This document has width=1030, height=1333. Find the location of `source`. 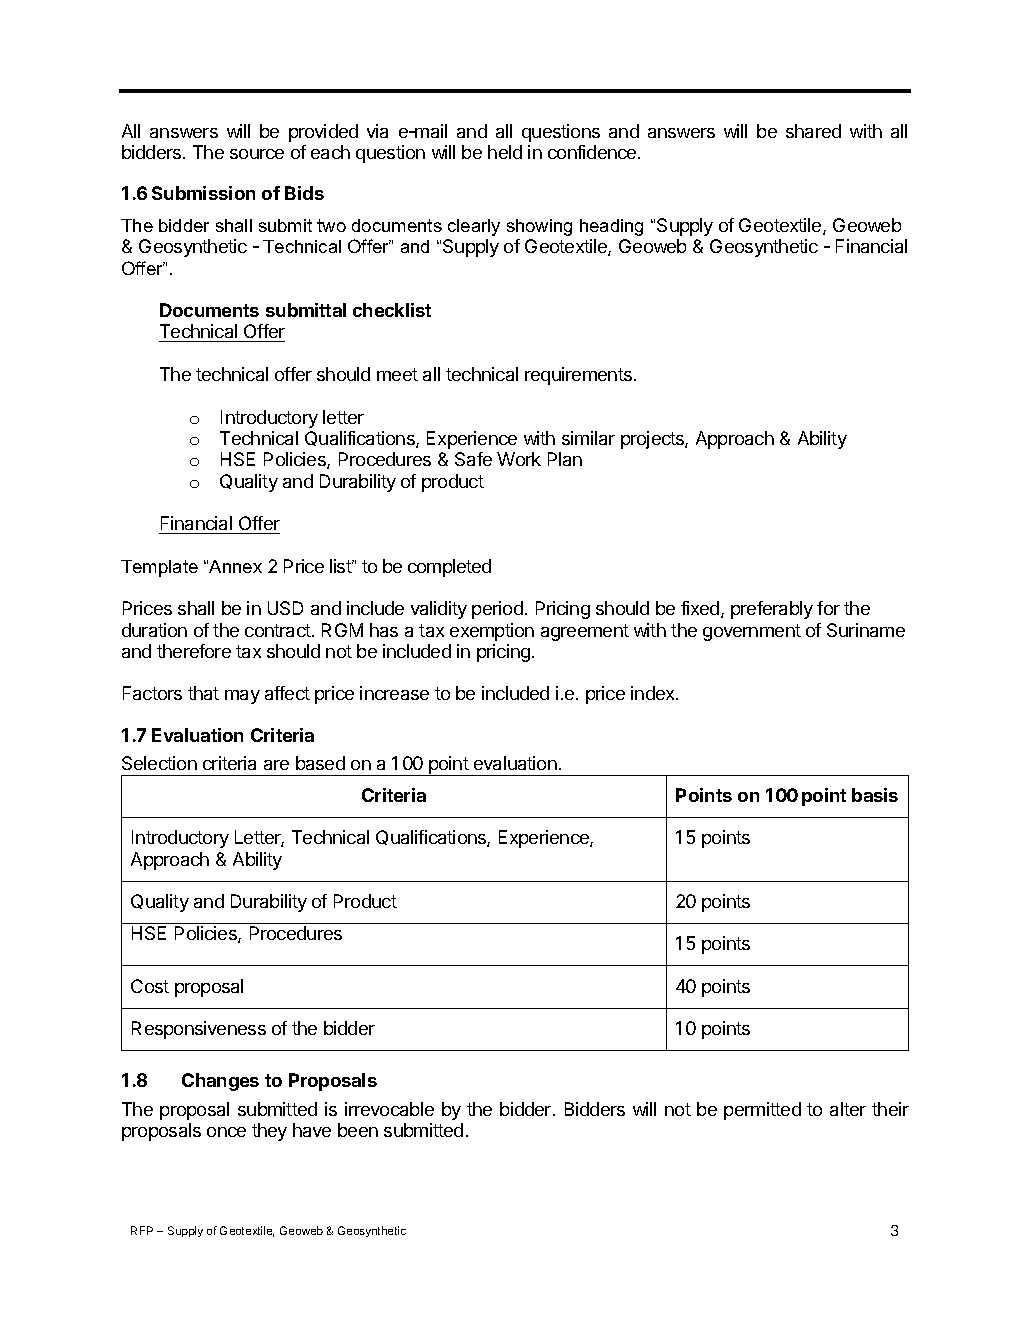

source is located at coordinates (257, 154).
